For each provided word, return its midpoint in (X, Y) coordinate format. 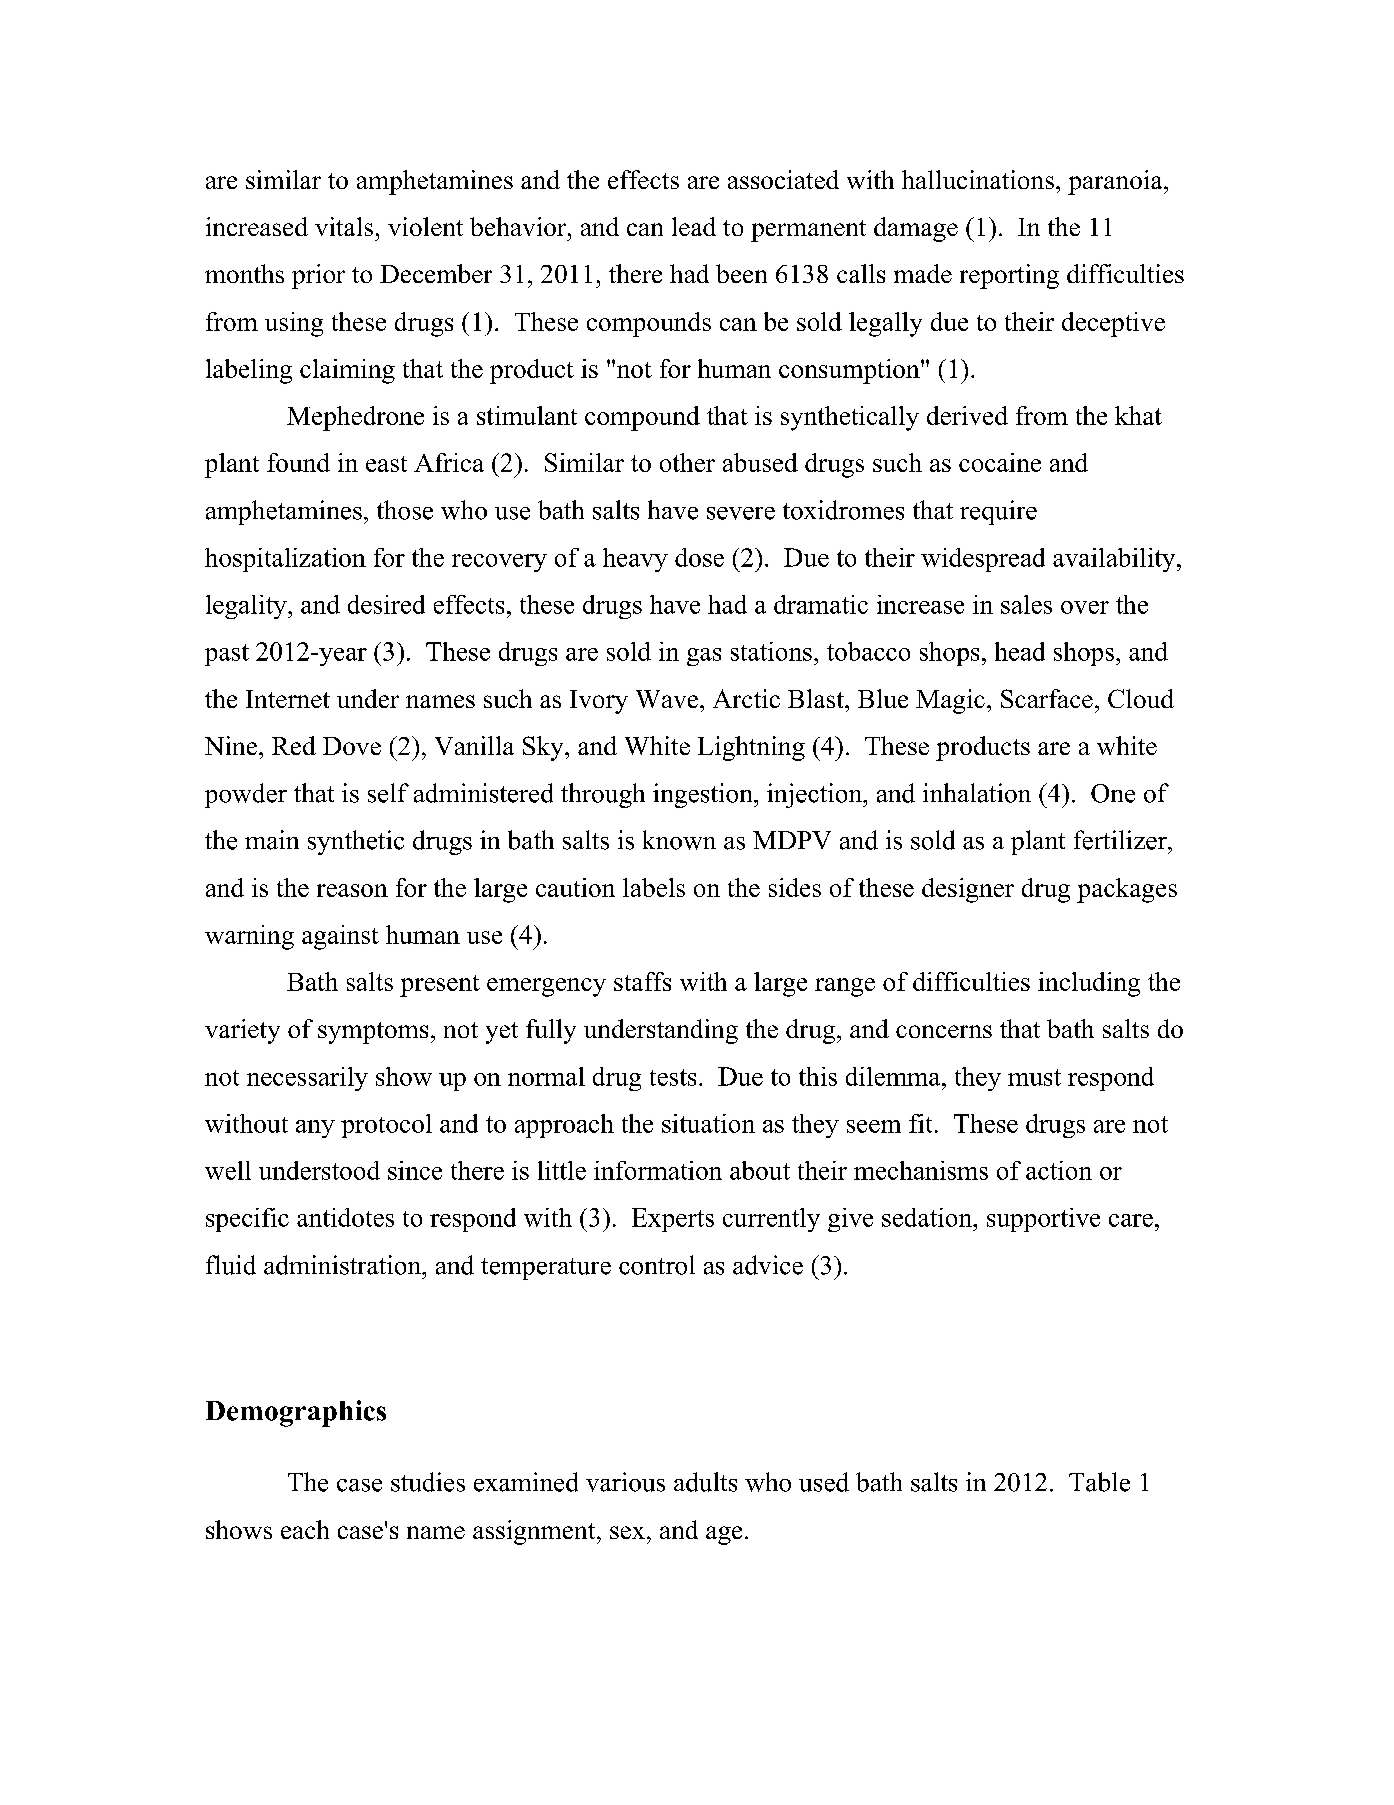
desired (386, 604)
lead (694, 226)
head (1020, 651)
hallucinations (978, 179)
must (1034, 1077)
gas (704, 657)
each (305, 1529)
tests (673, 1077)
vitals (344, 226)
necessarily (307, 1079)
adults (705, 1482)
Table (1099, 1482)
